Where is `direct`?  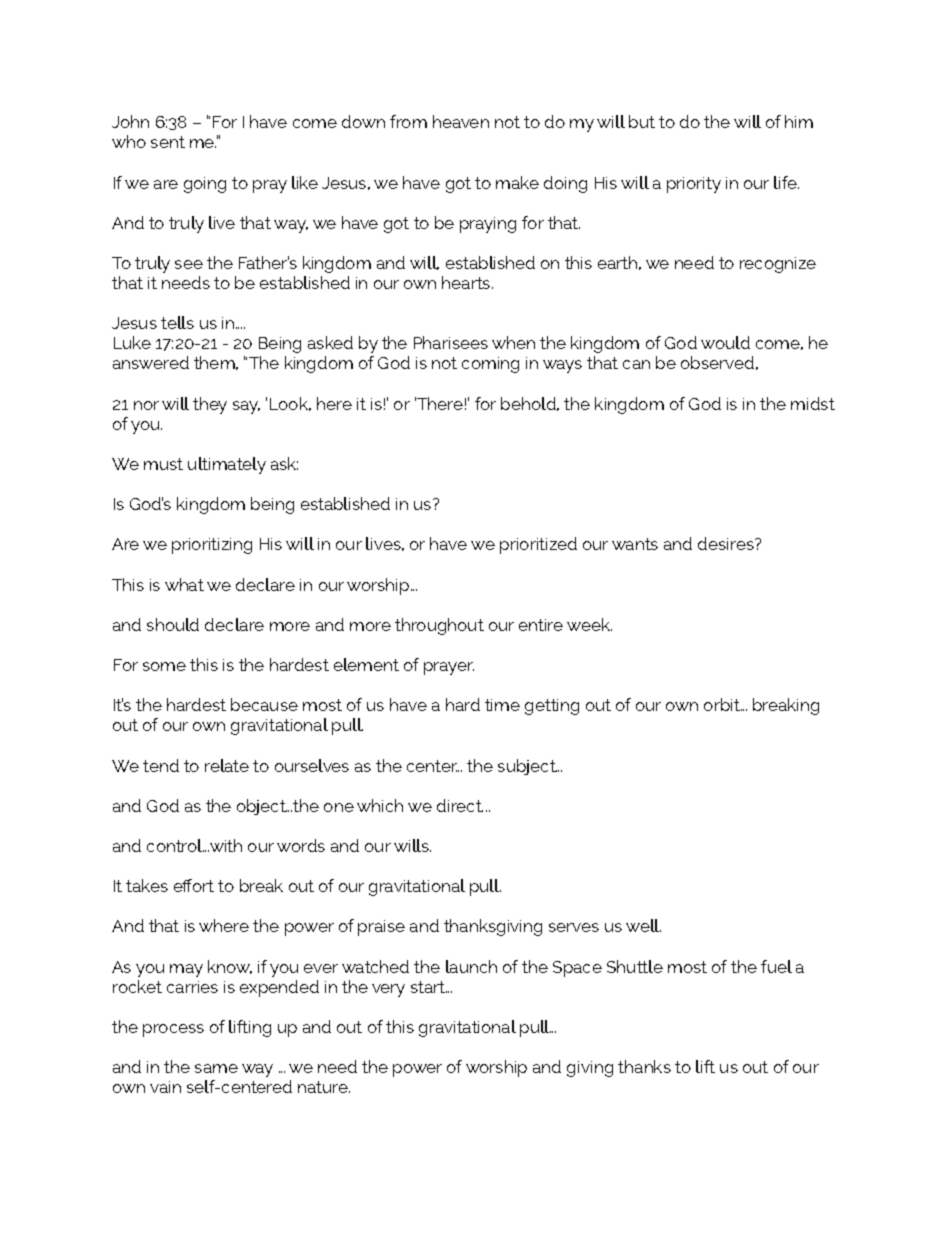
direct is located at coordinates (460, 805).
